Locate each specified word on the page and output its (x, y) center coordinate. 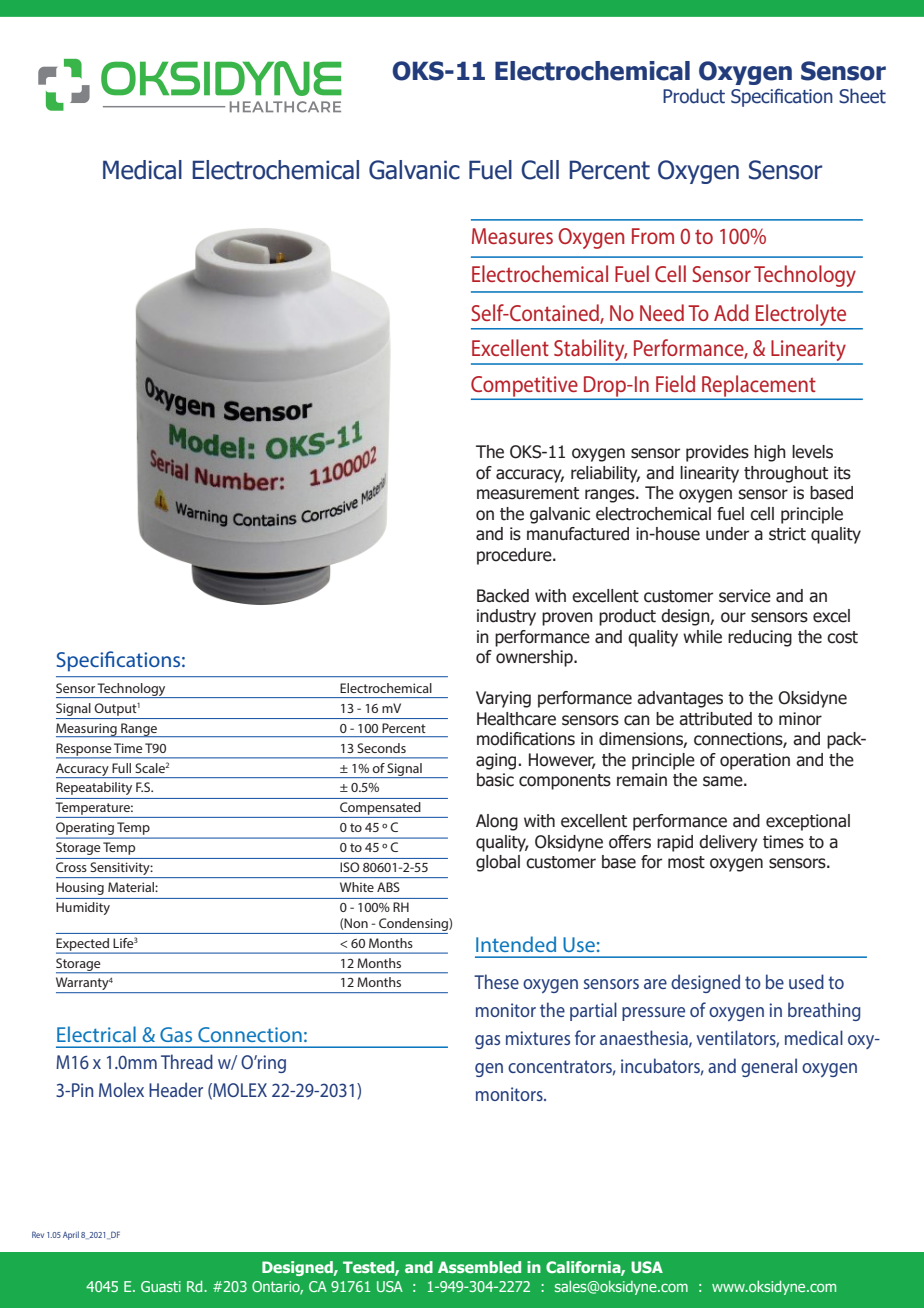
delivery (728, 843)
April (71, 1235)
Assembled (479, 1267)
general (769, 1067)
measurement (528, 493)
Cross (71, 867)
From (653, 236)
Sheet (862, 96)
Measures (512, 236)
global (498, 863)
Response (84, 750)
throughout (786, 474)
